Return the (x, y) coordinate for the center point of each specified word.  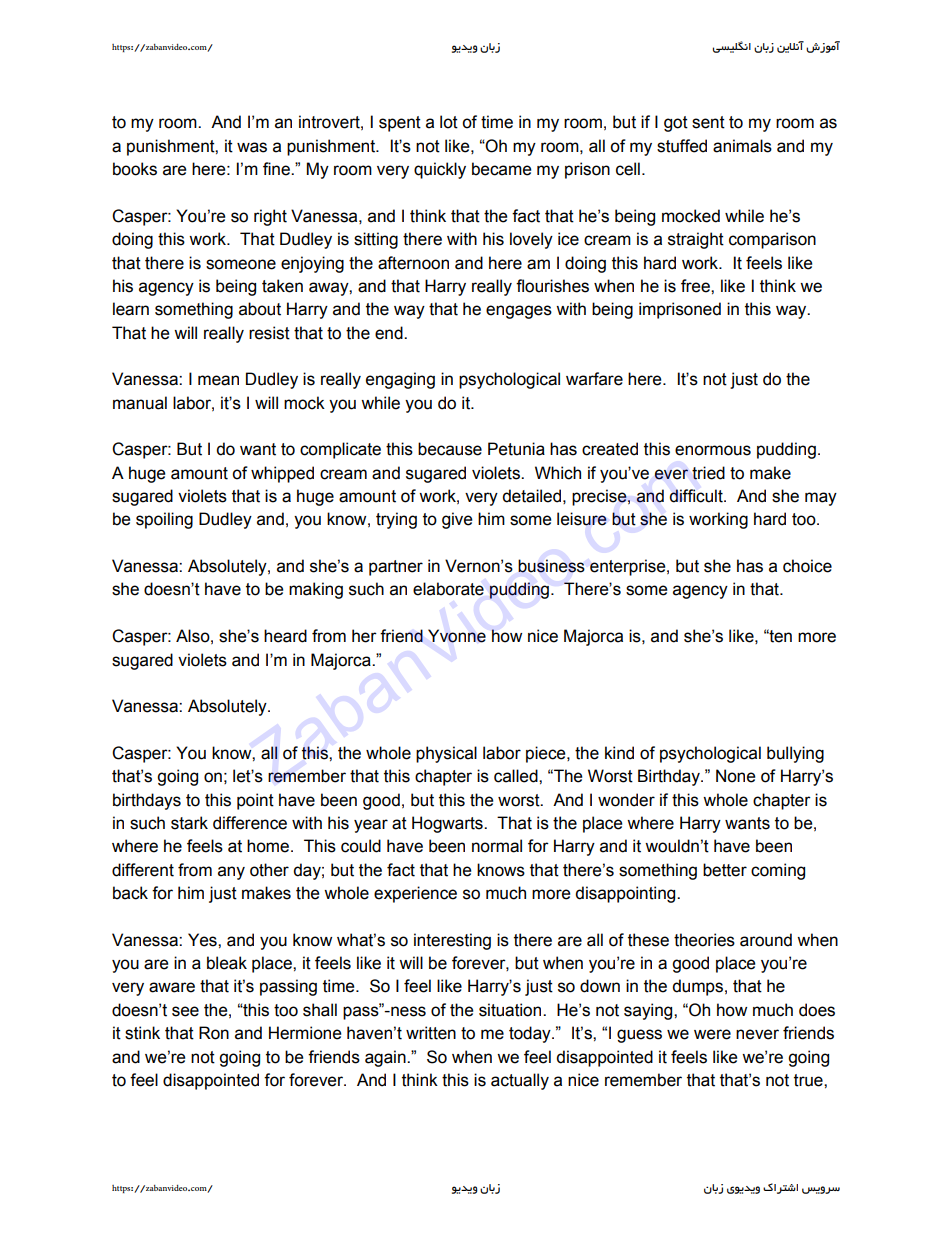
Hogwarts (448, 824)
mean (218, 380)
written (431, 1033)
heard (285, 636)
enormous (713, 450)
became (501, 169)
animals (742, 146)
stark (189, 823)
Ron (214, 1033)
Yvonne (457, 636)
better (725, 870)
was (252, 147)
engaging (400, 380)
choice (807, 566)
